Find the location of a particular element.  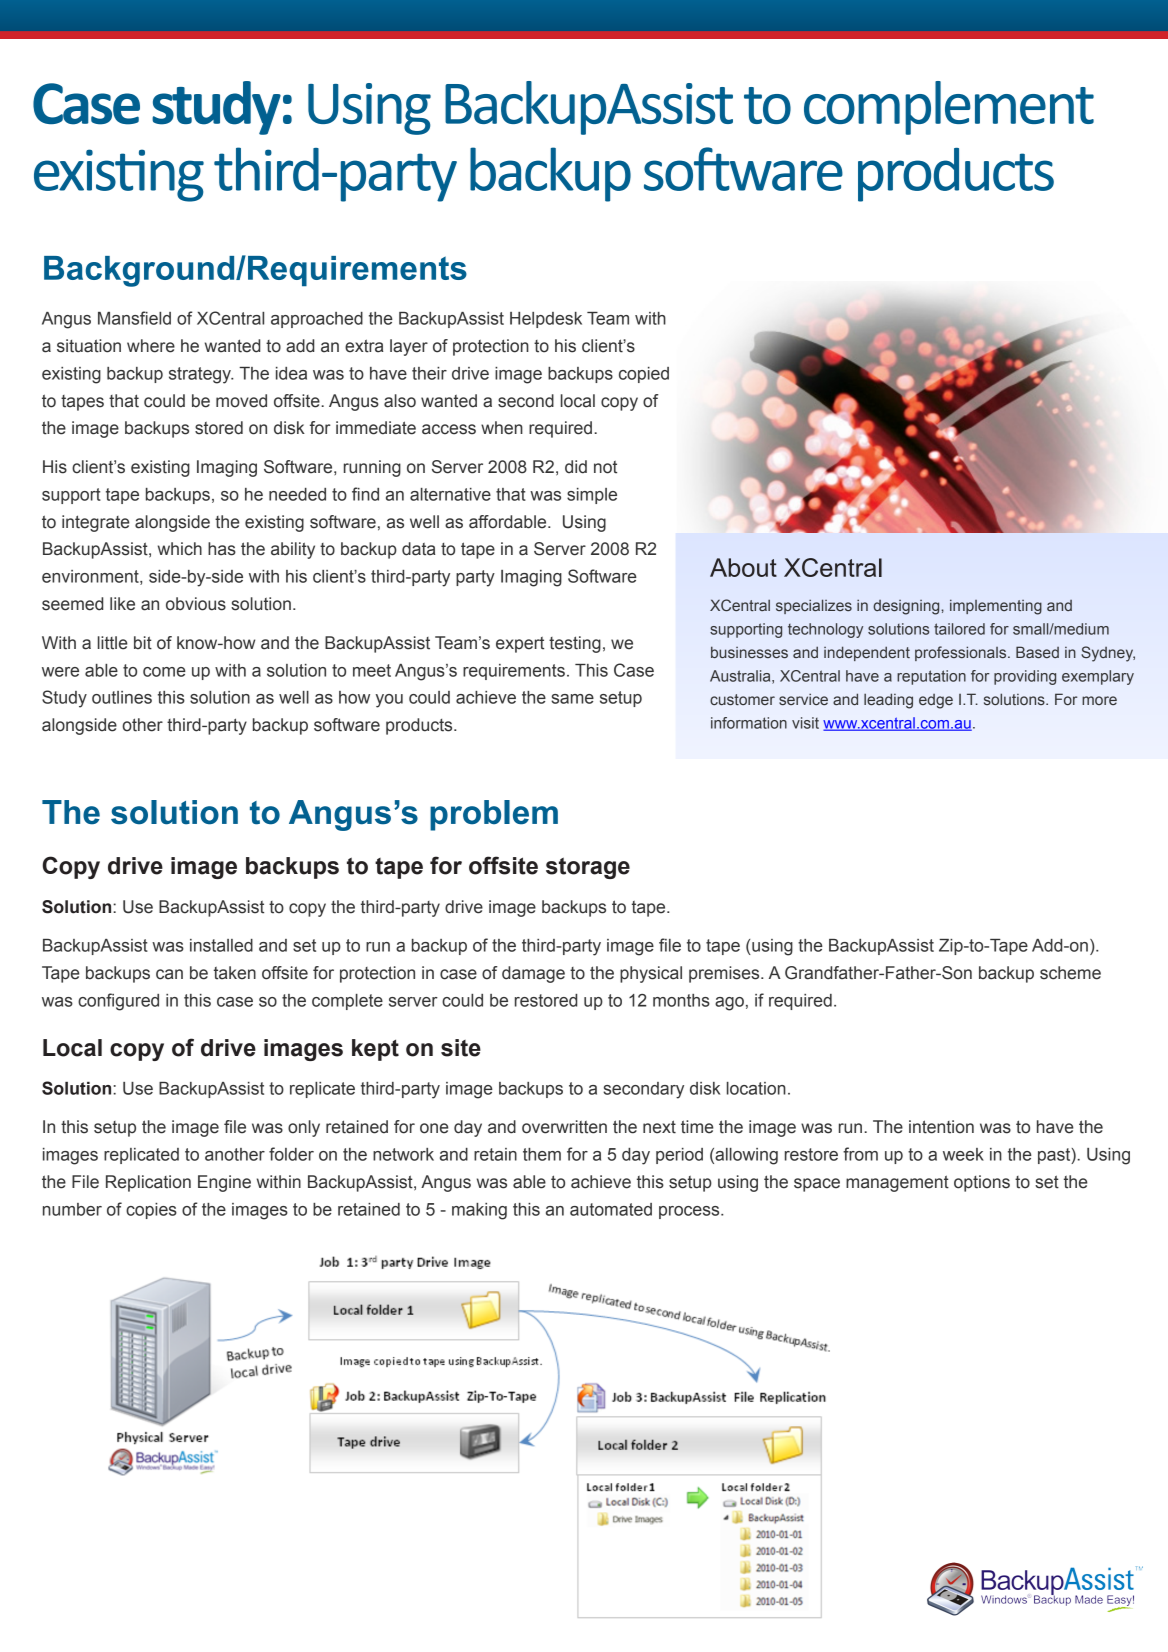

installed is located at coordinates (221, 945).
